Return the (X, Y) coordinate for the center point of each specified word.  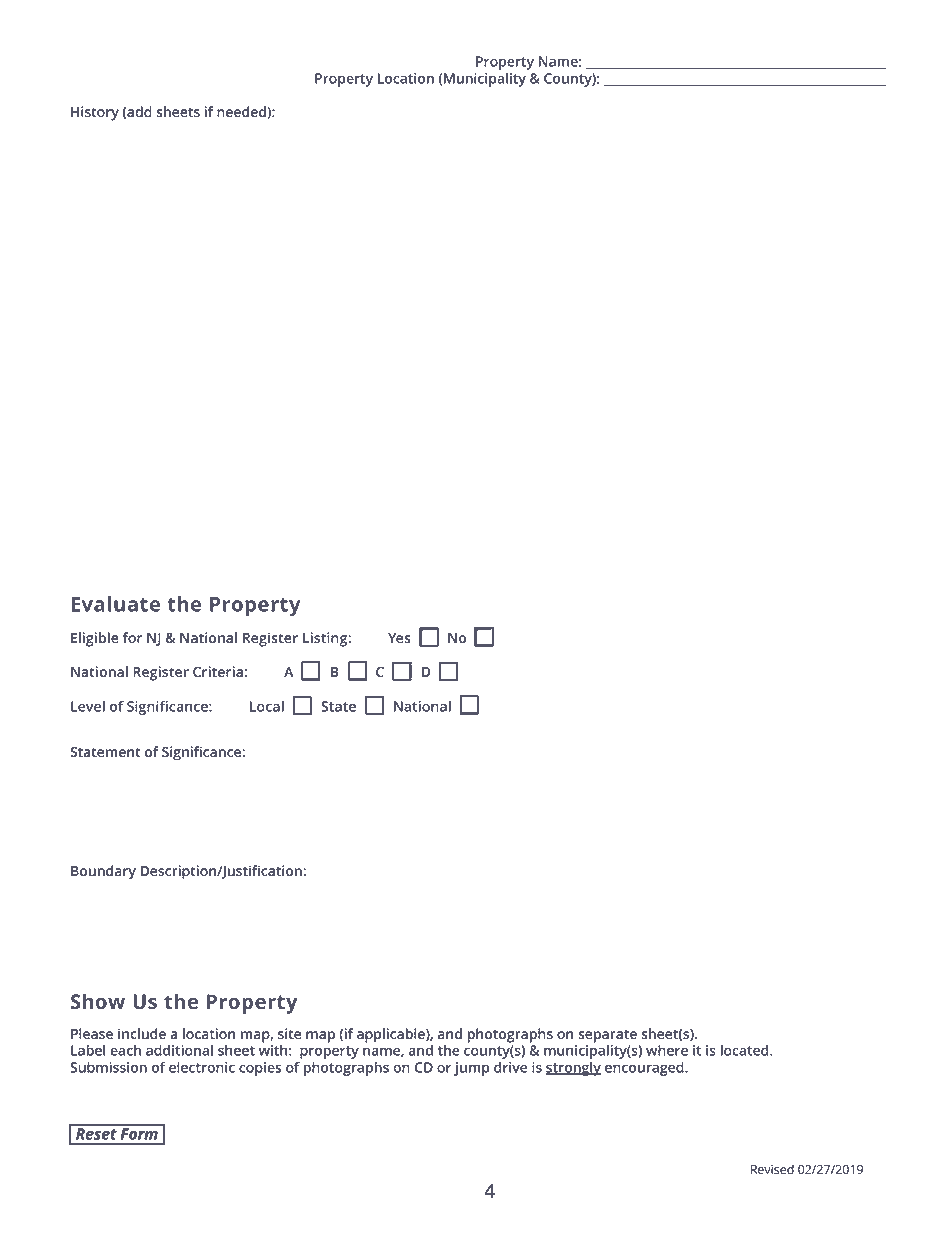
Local (267, 706)
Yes (399, 638)
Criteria (218, 671)
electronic (202, 1067)
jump (472, 1069)
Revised (772, 1169)
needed (242, 111)
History (95, 113)
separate (607, 1036)
